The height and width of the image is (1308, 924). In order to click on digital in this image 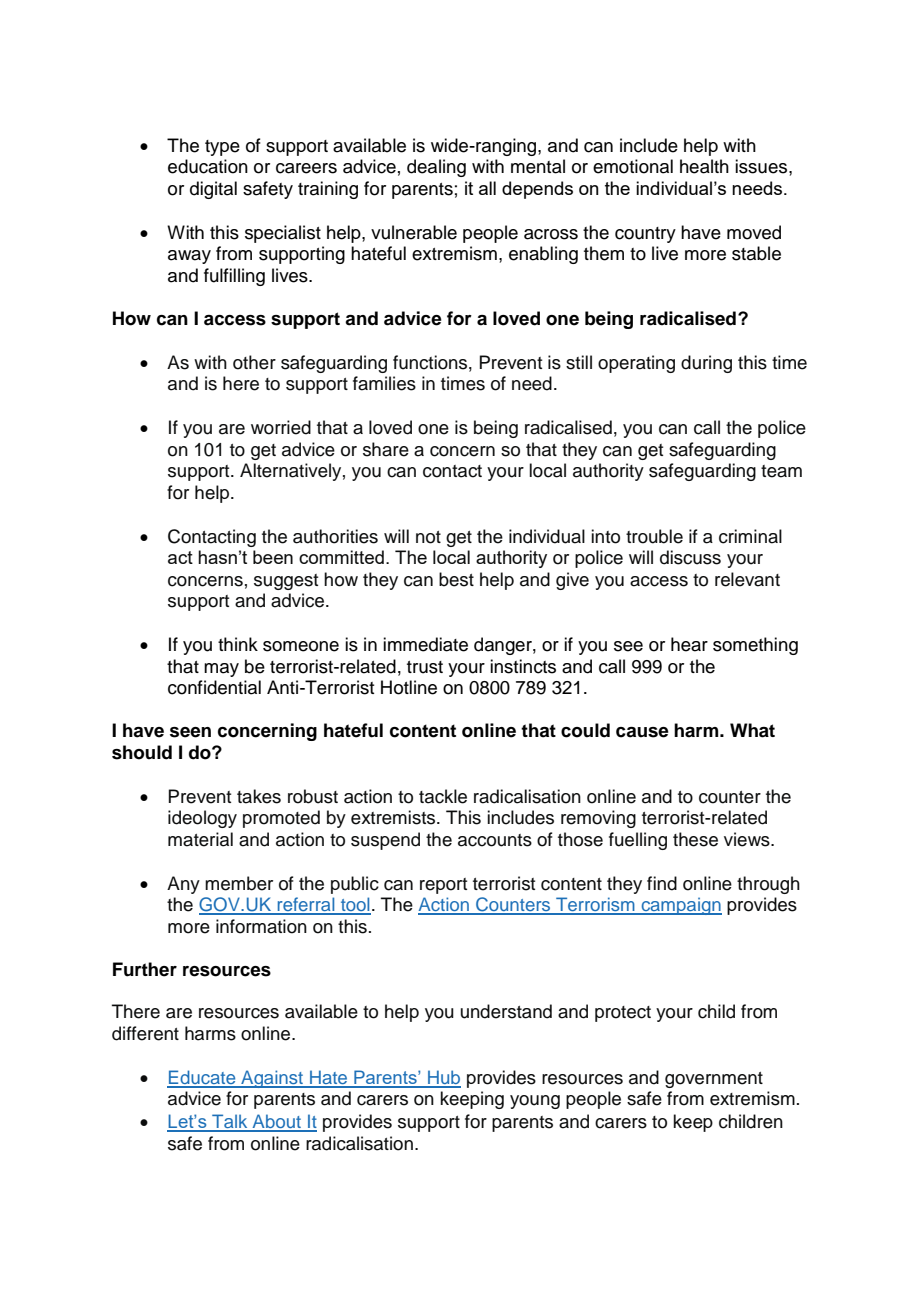, I will do `click(213, 190)`.
